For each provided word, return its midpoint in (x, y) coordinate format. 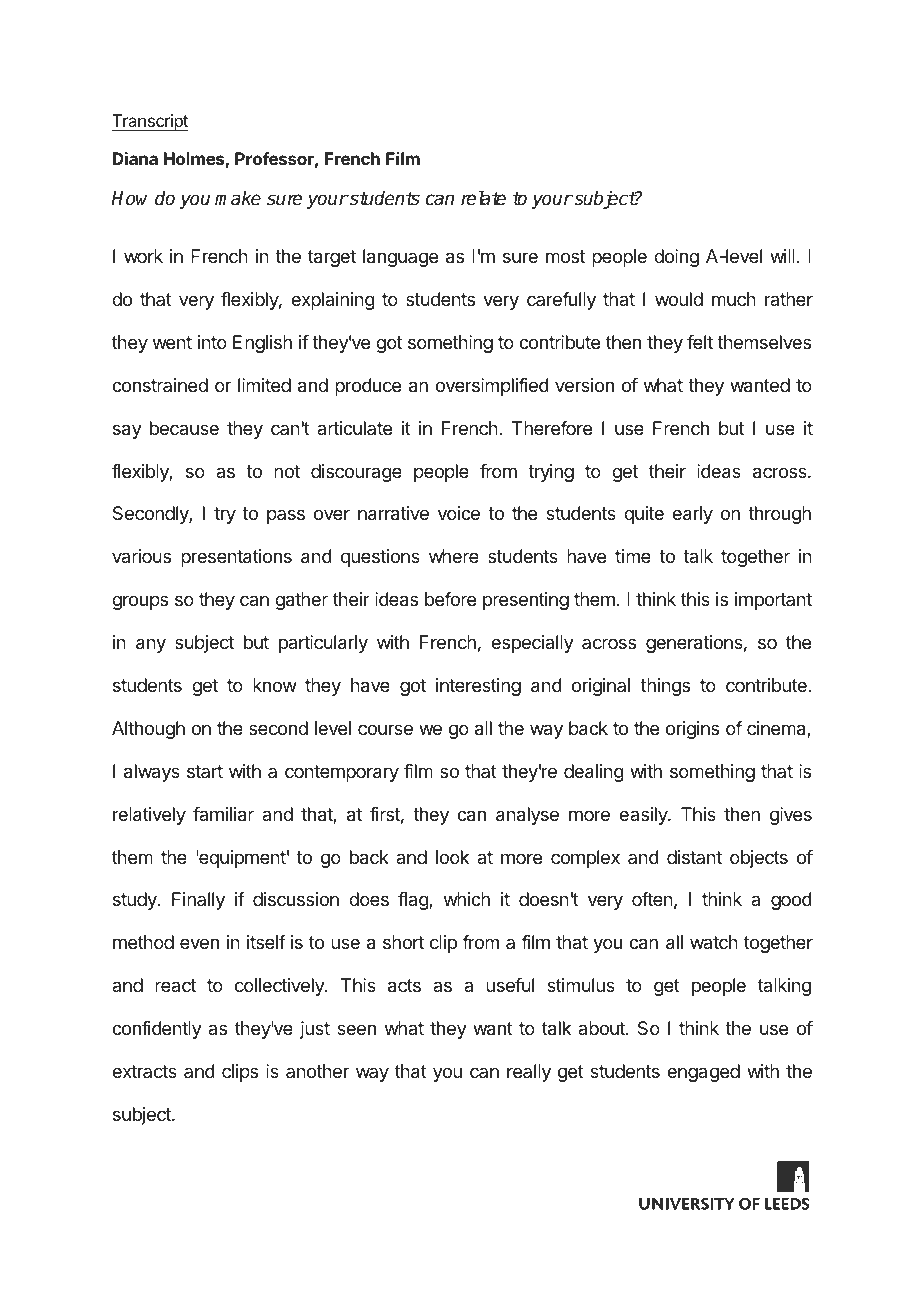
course (385, 729)
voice (459, 513)
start (205, 771)
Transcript (150, 122)
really (529, 1073)
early (692, 515)
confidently (157, 1030)
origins (692, 730)
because (184, 428)
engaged (703, 1073)
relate (483, 198)
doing (676, 258)
